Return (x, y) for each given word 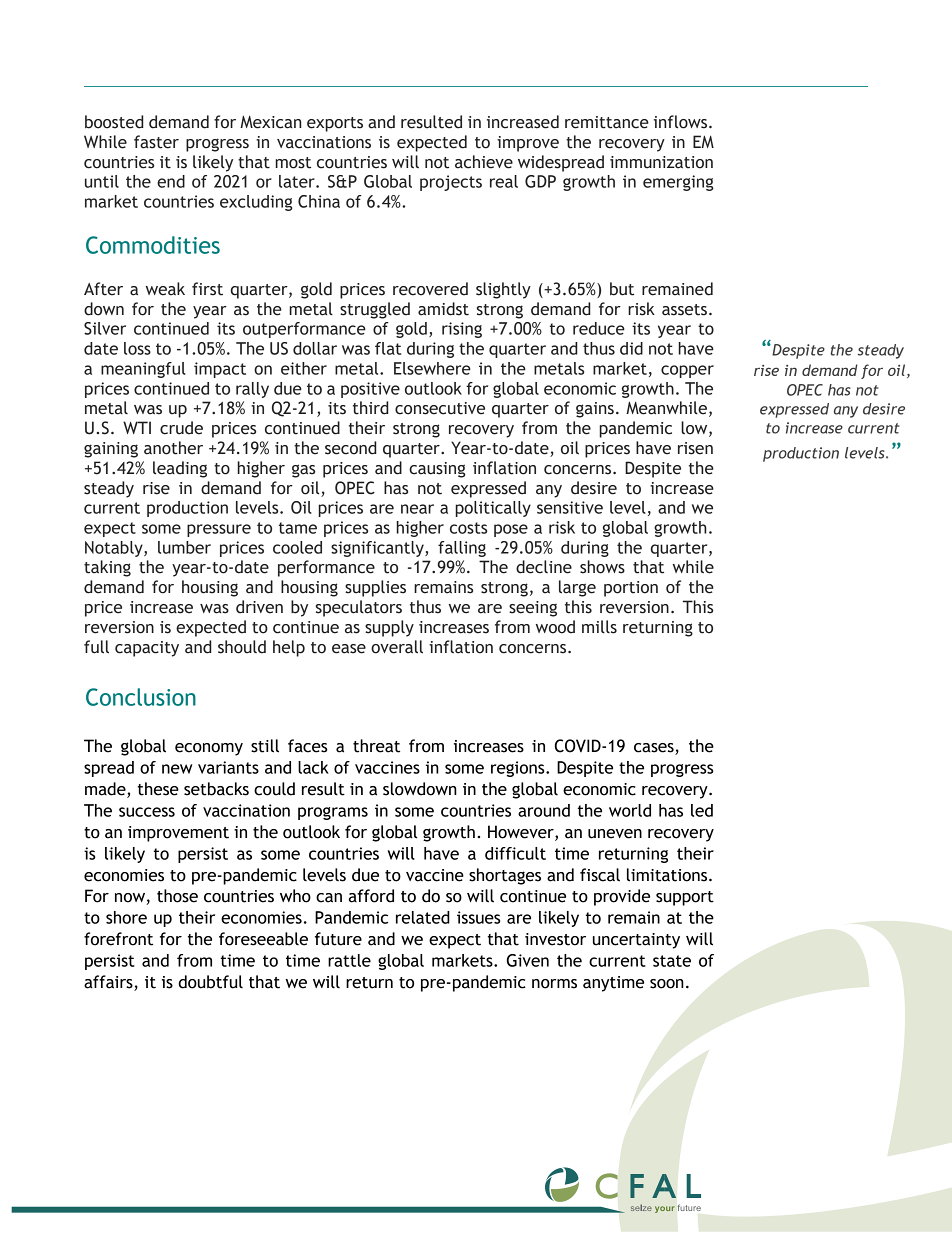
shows (602, 567)
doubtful (210, 982)
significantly (378, 549)
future (338, 939)
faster (156, 142)
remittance (607, 122)
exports (335, 124)
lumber (184, 547)
